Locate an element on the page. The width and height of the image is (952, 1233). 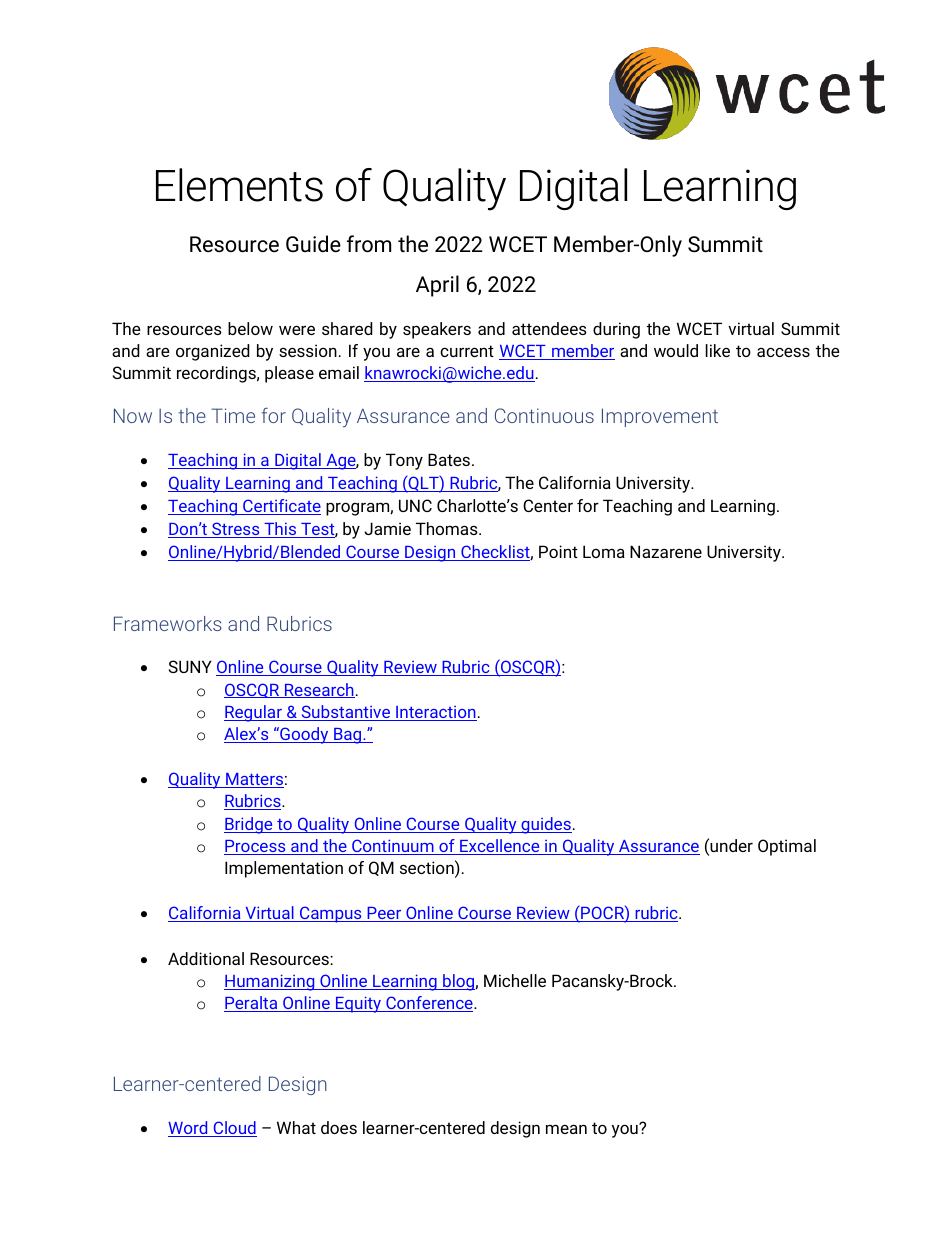
during is located at coordinates (616, 330).
